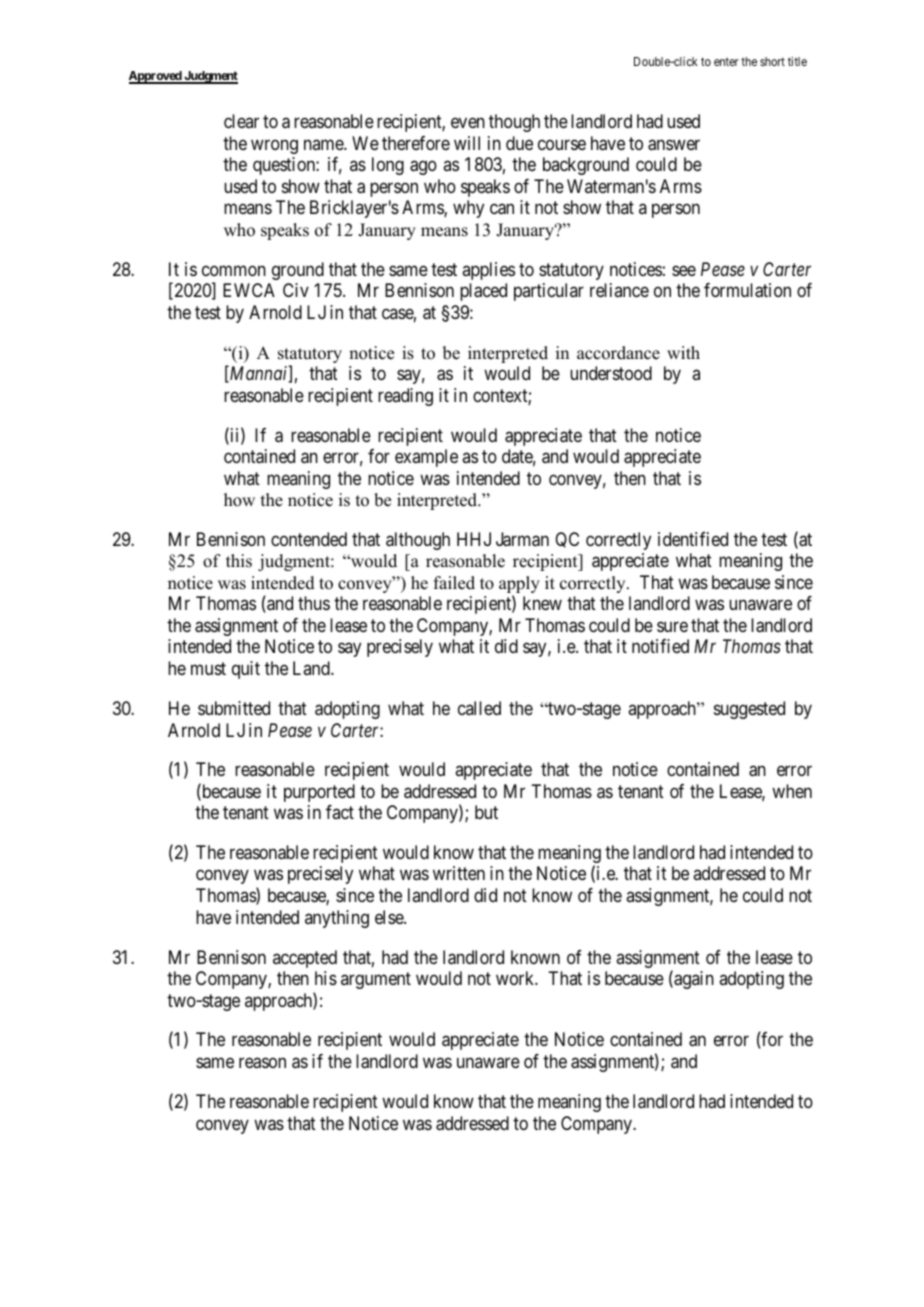  Describe the element at coordinates (296, 290) in the image. I see `Civ` at that location.
